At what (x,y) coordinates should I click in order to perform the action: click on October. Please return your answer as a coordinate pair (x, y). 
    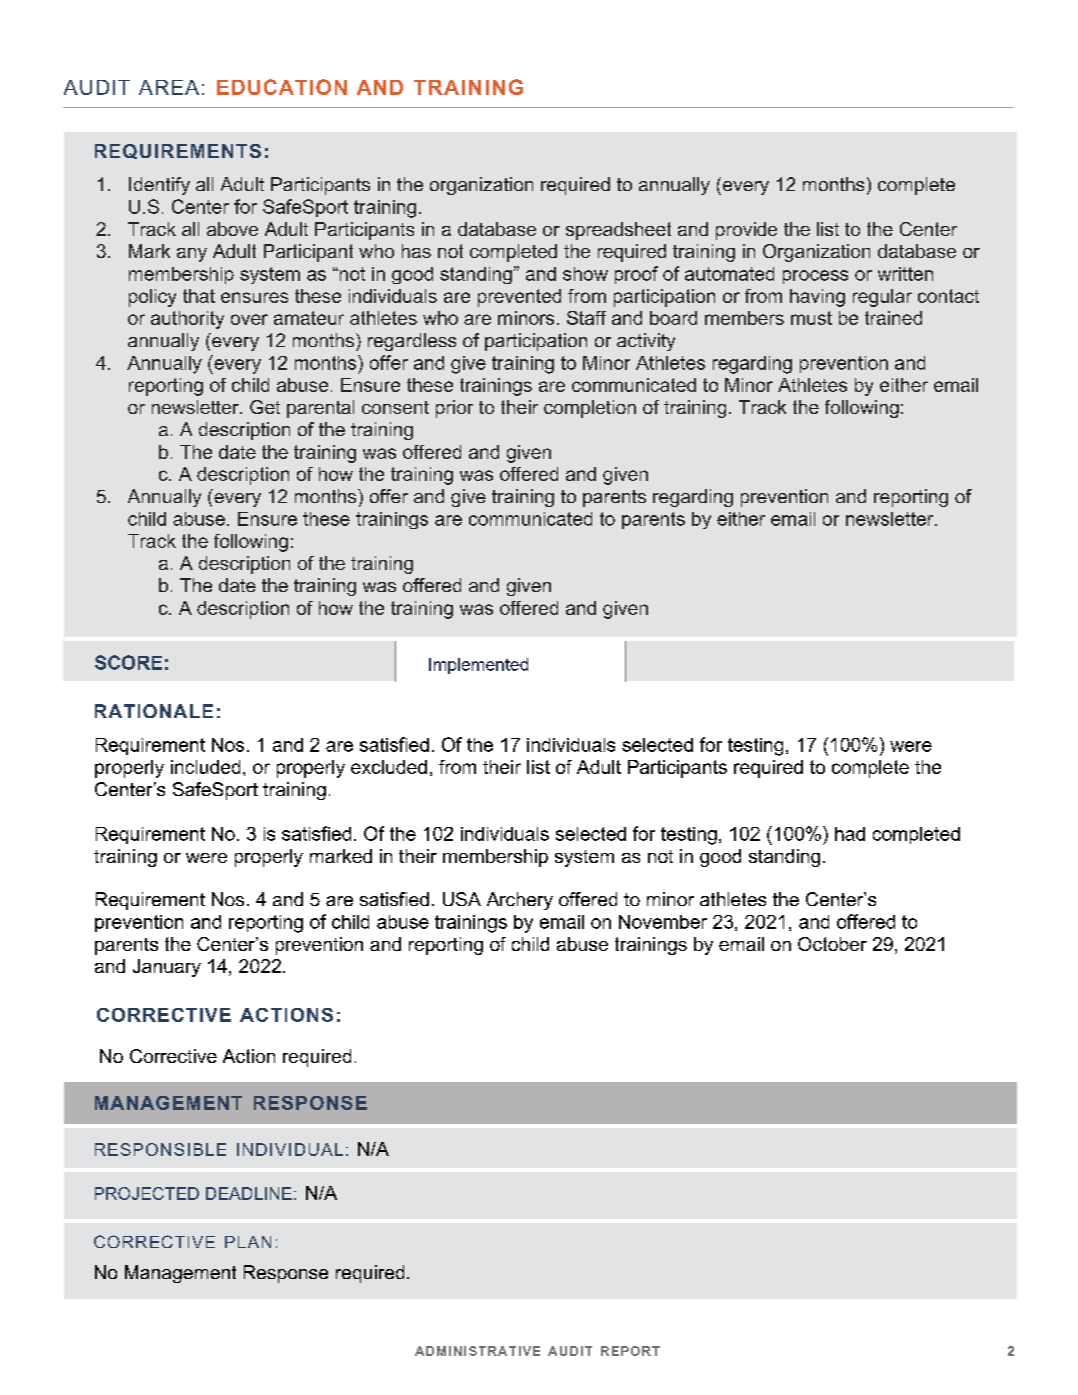
    Looking at the image, I should click on (832, 944).
